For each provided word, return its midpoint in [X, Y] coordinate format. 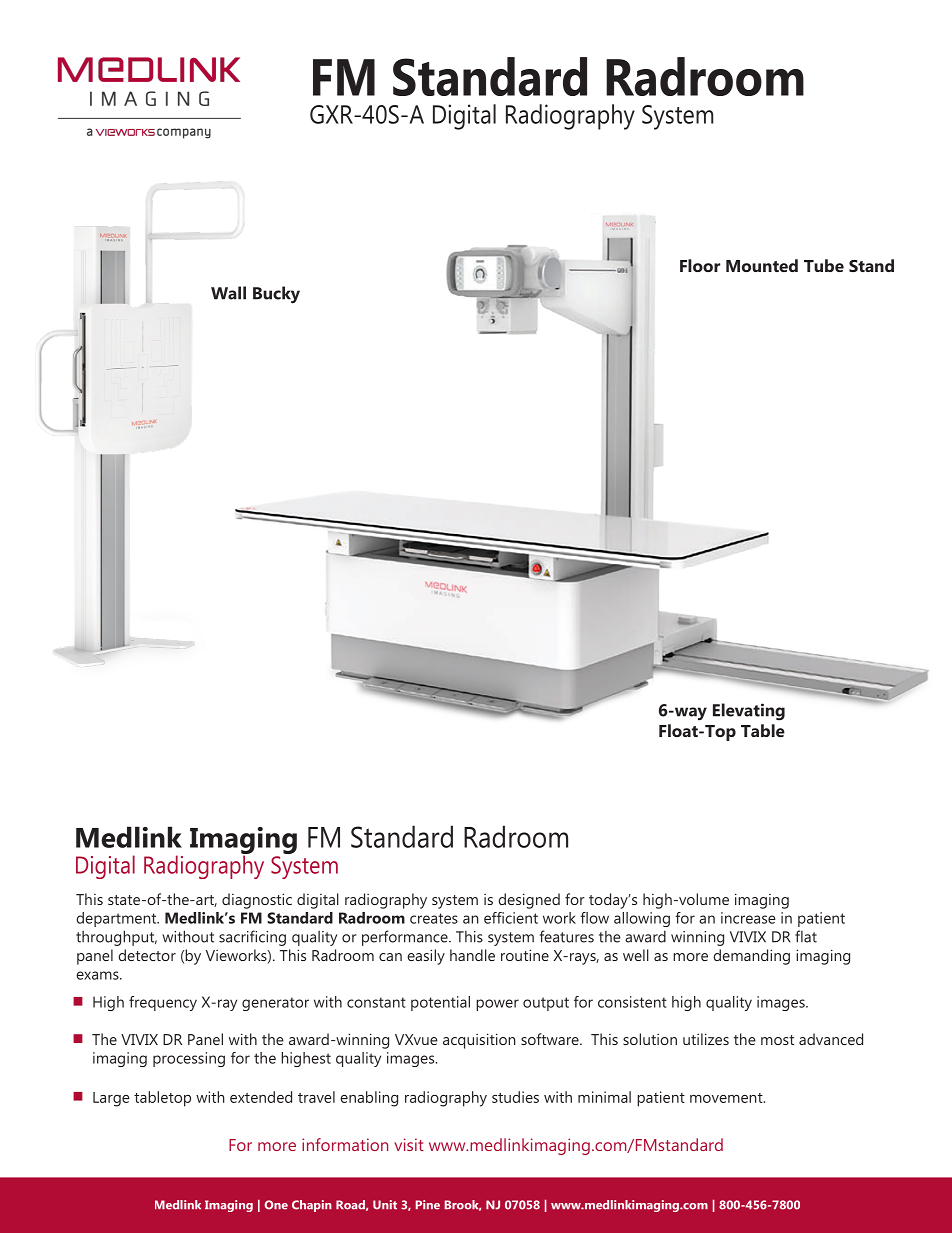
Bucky [276, 295]
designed [529, 901]
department [117, 919]
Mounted [762, 265]
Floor [700, 265]
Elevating [749, 712]
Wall [228, 293]
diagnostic [257, 901]
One [276, 1205]
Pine [428, 1205]
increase [748, 918]
